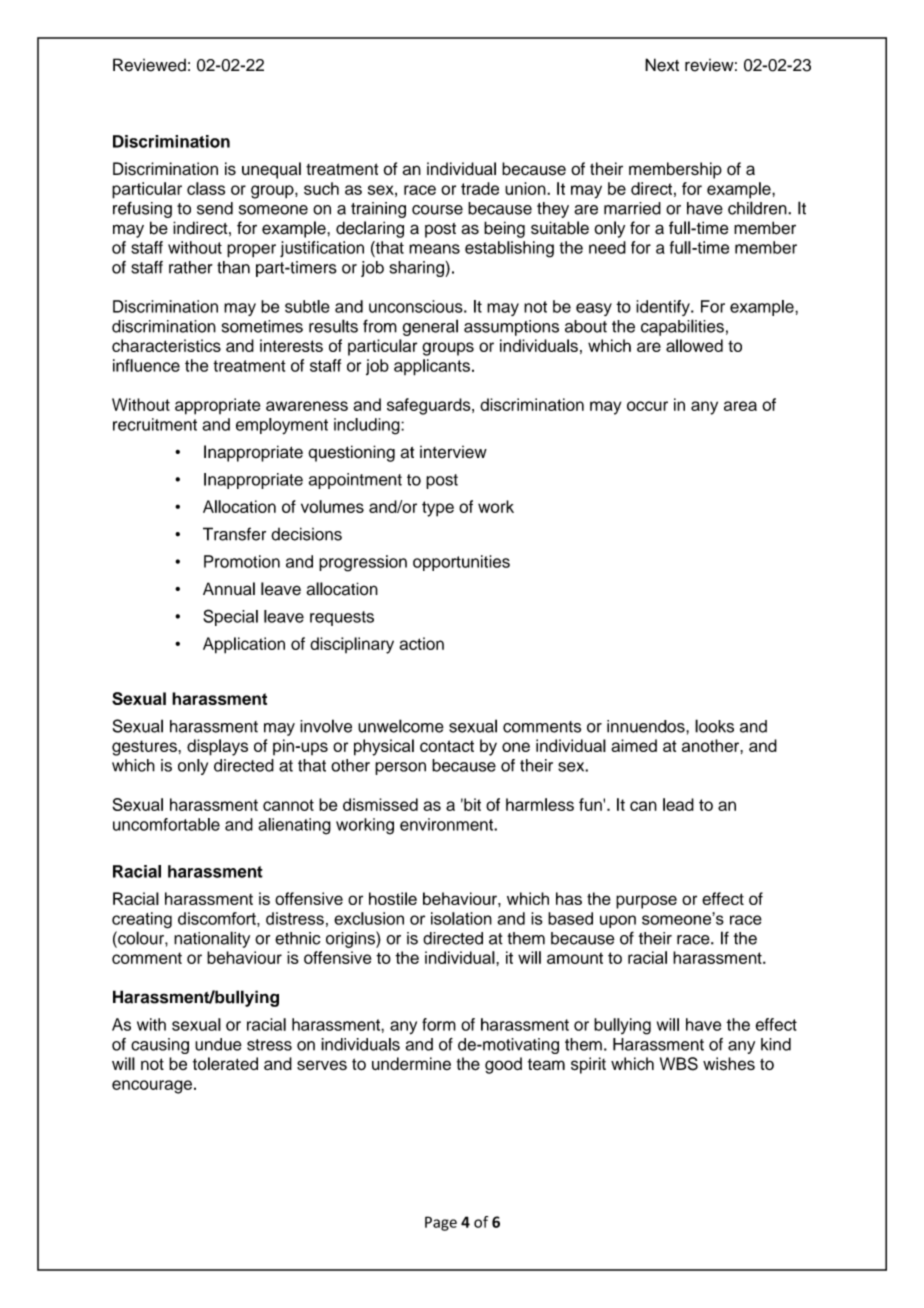  What do you see at coordinates (480, 188) in the document?
I see `trade` at bounding box center [480, 188].
